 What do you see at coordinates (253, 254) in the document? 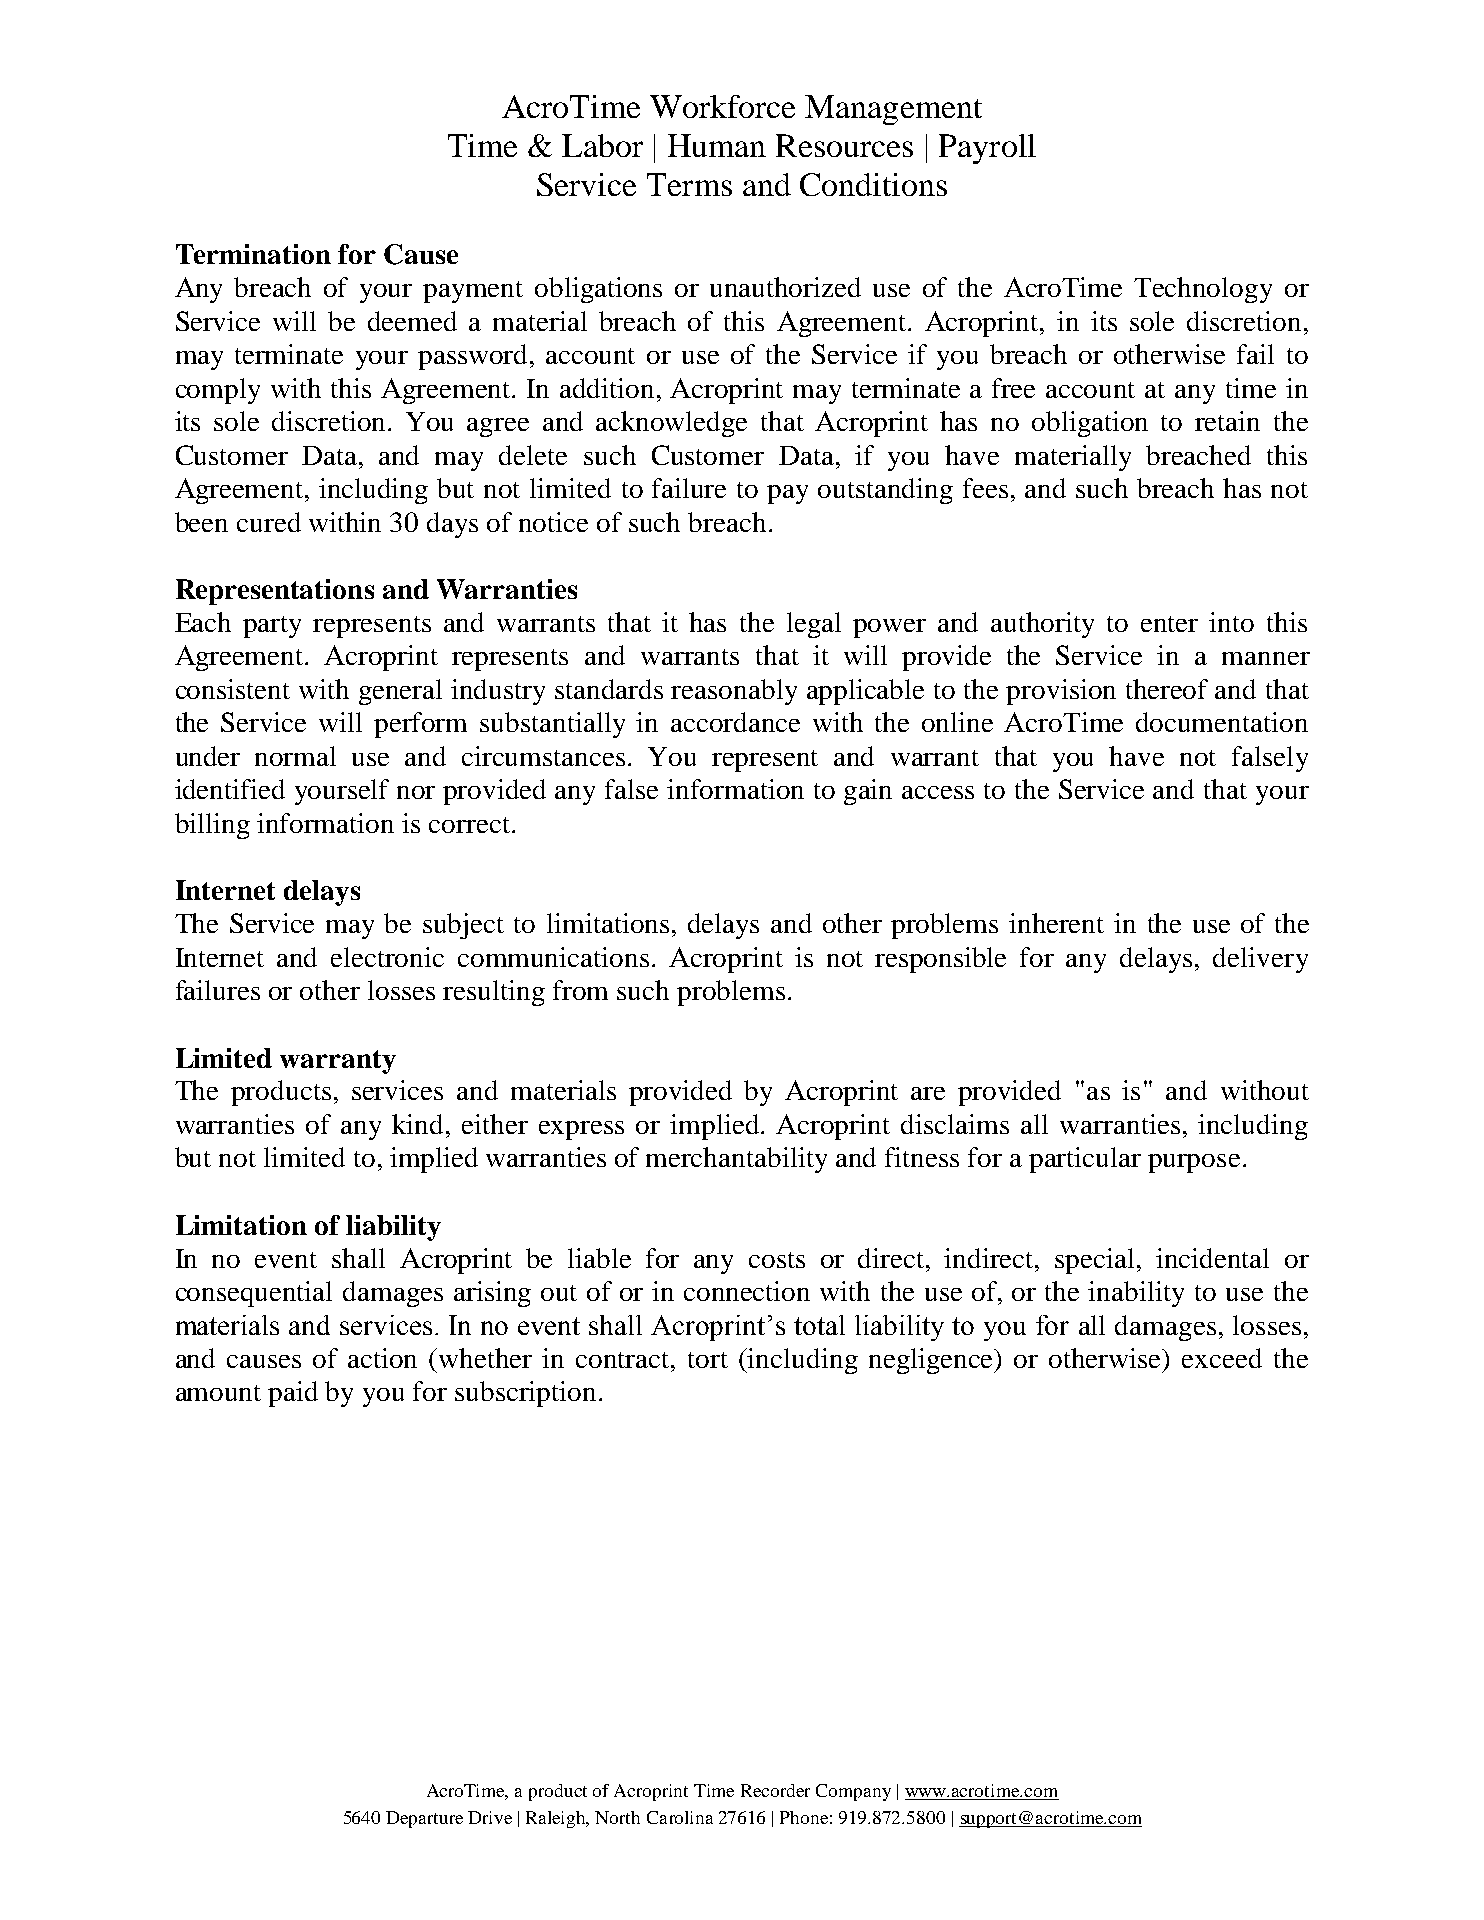
I see `Termination` at bounding box center [253, 254].
